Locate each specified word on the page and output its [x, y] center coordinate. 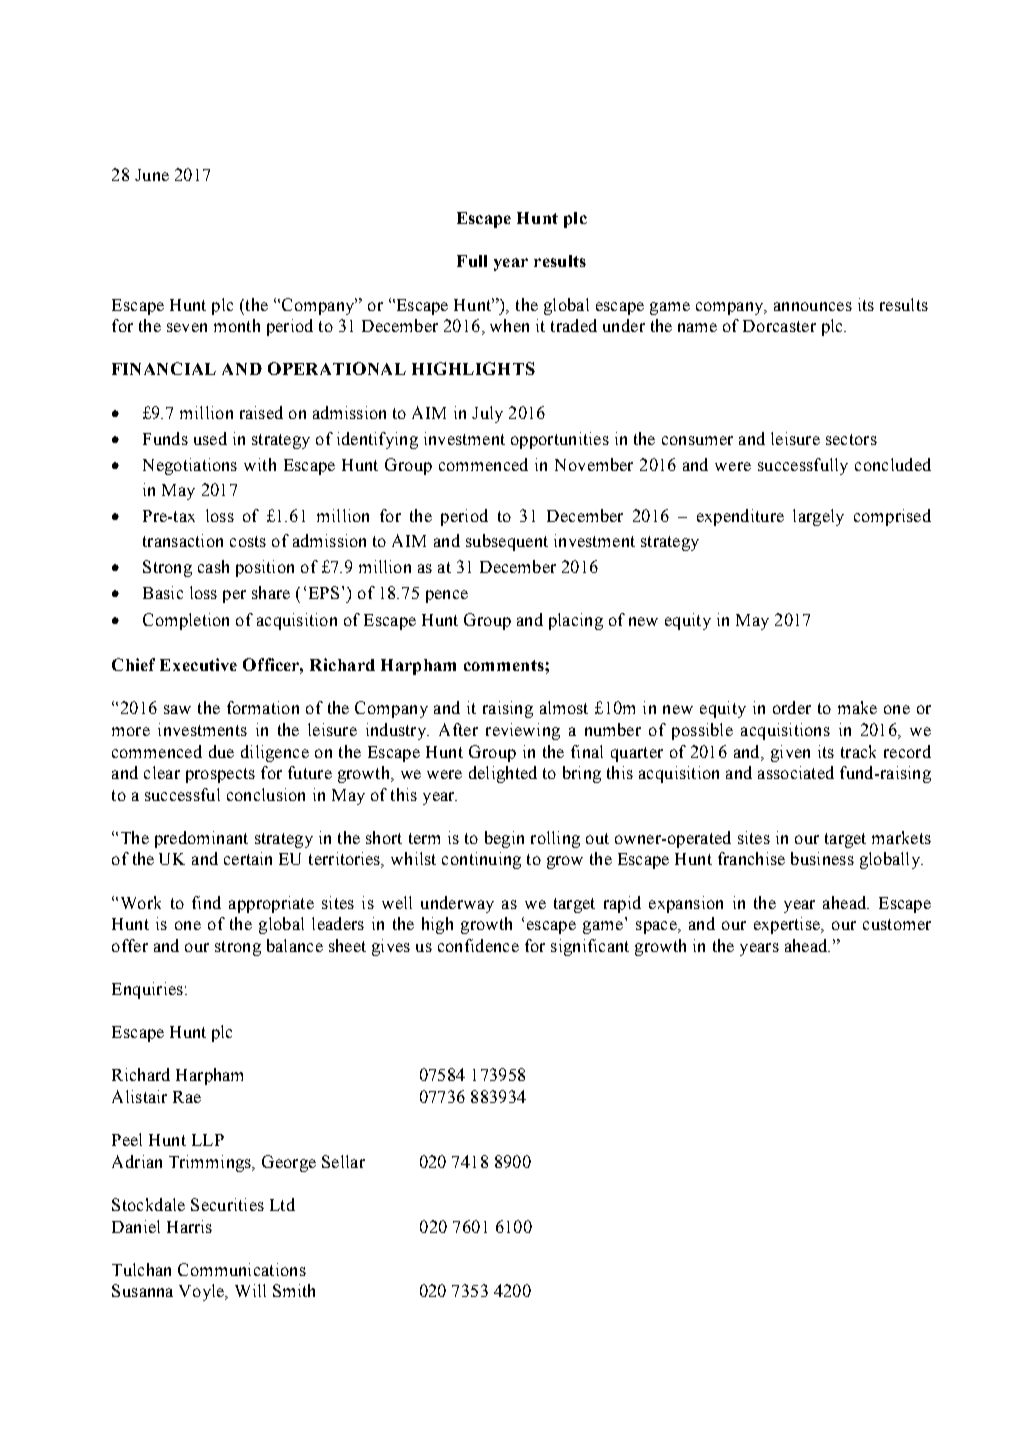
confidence [478, 945]
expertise [788, 925]
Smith [294, 1290]
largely [818, 517]
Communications [242, 1269]
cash [213, 566]
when [509, 325]
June [152, 175]
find [206, 902]
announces [813, 306]
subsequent [507, 542]
